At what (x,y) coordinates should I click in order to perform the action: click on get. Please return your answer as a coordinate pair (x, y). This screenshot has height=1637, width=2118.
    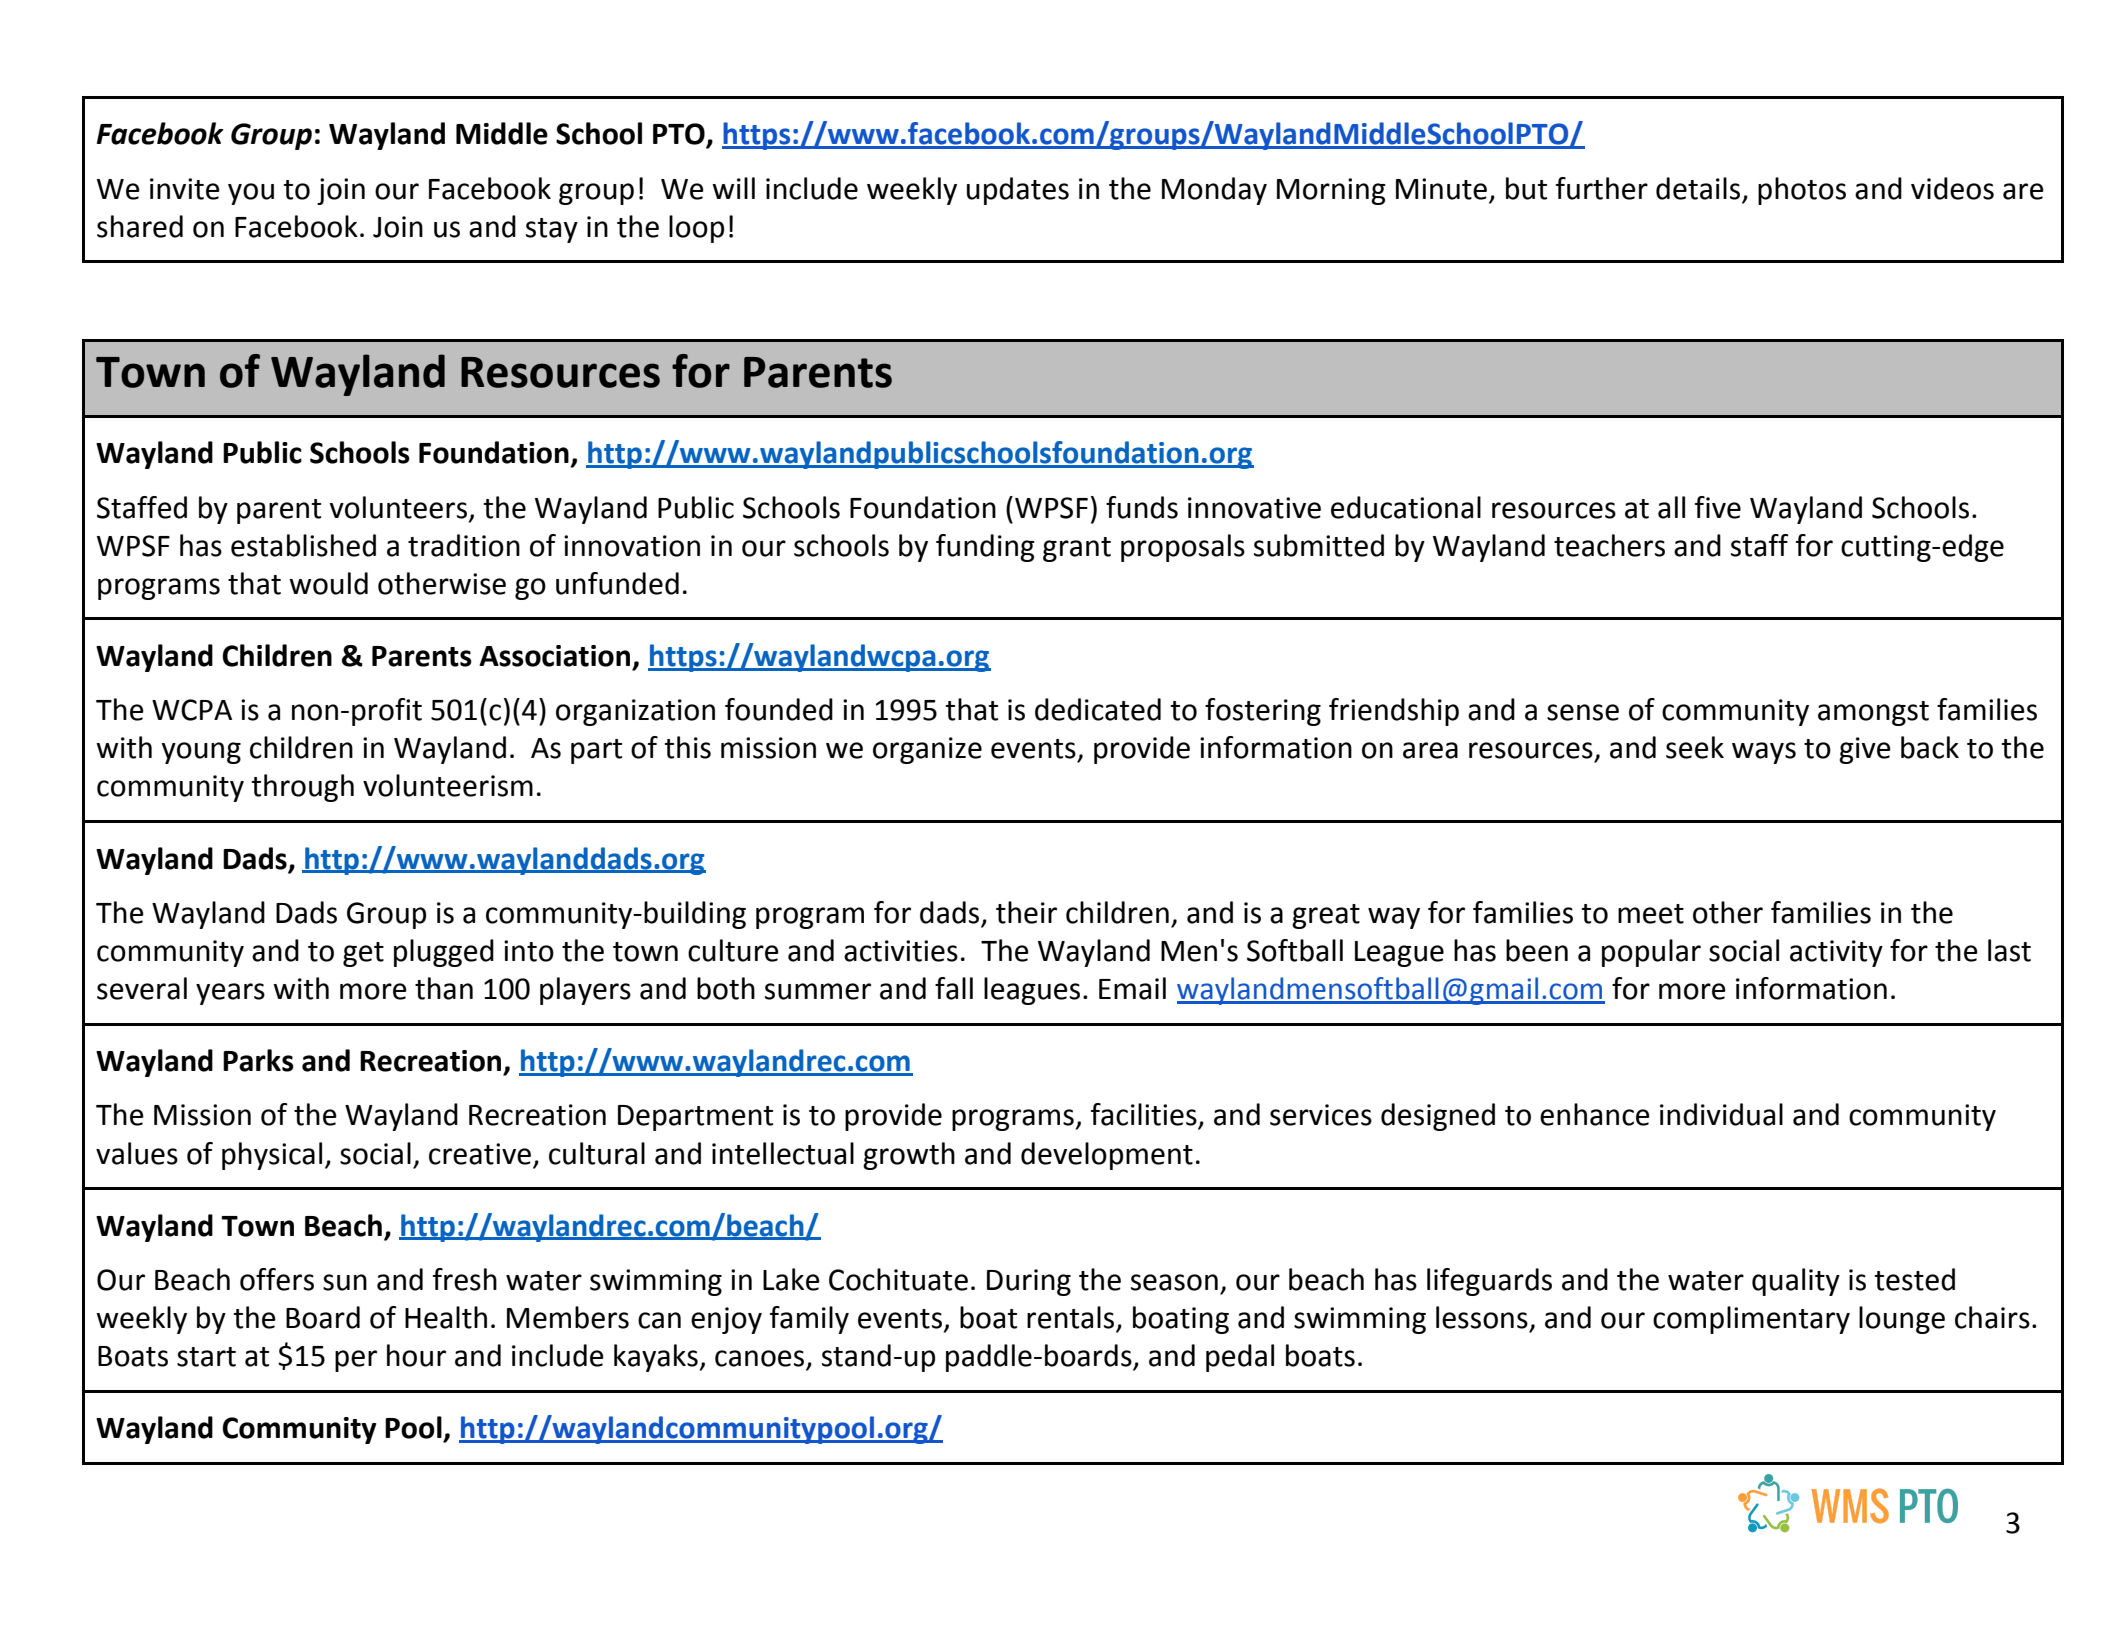
    Looking at the image, I should click on (363, 954).
